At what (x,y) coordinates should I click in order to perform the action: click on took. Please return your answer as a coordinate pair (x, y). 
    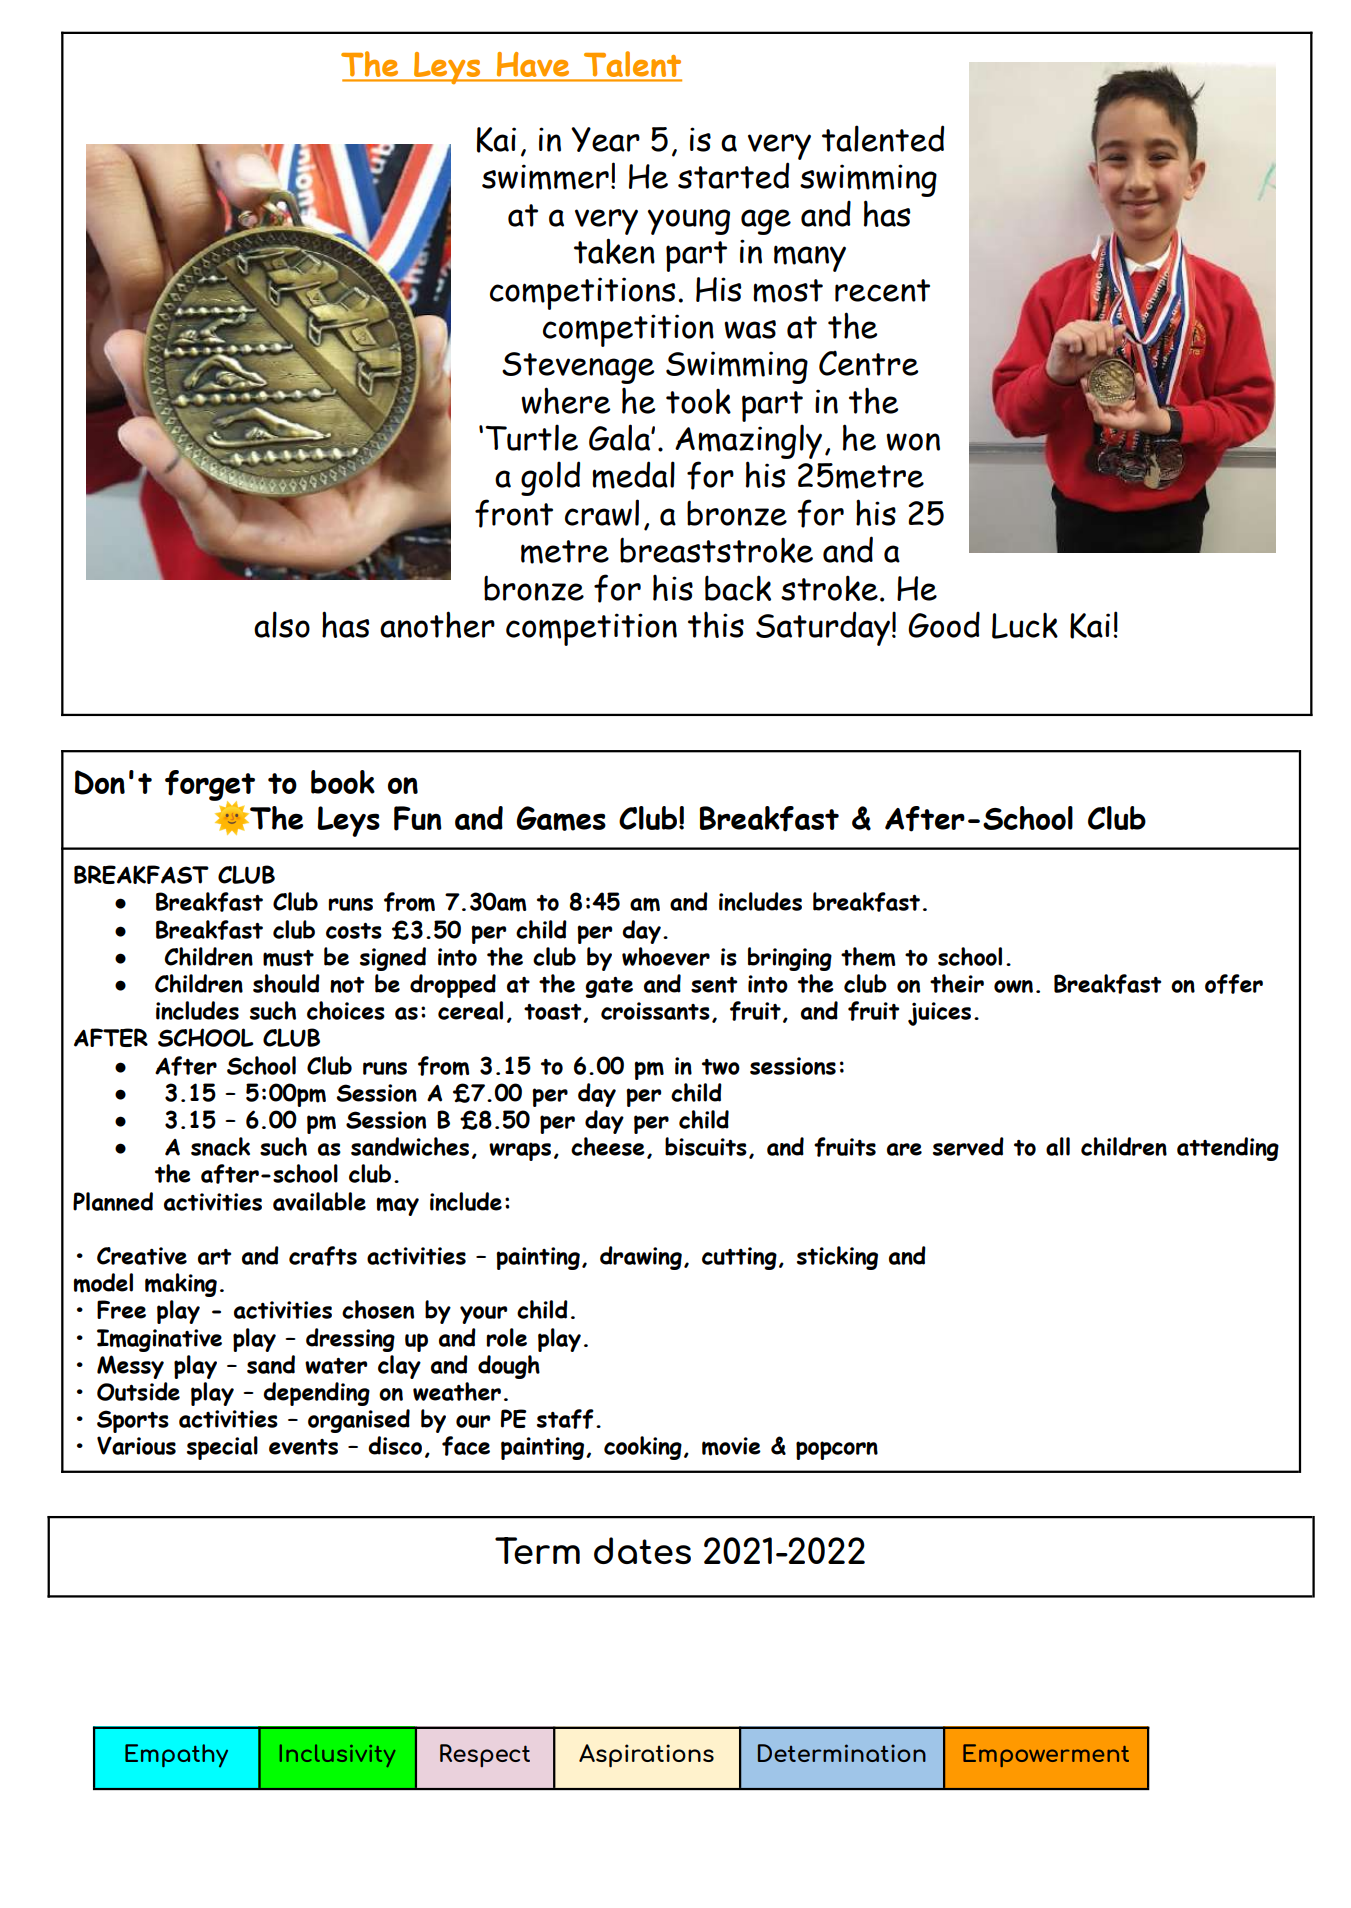
    Looking at the image, I should click on (698, 401).
